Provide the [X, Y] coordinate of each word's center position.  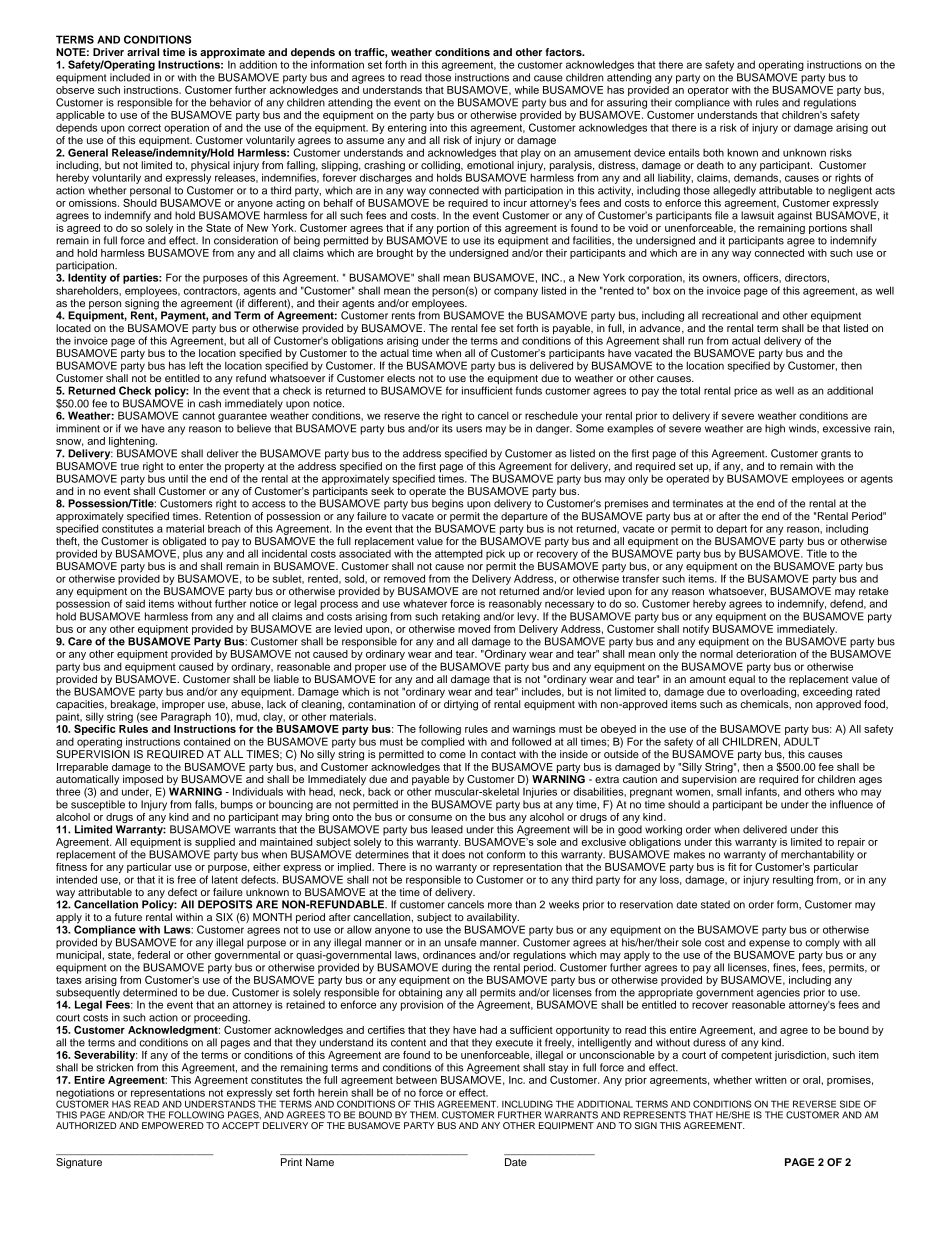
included [130, 77]
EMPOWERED [173, 1125]
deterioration [766, 654]
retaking [461, 617]
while [527, 90]
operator [708, 91]
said [135, 603]
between [416, 1080]
